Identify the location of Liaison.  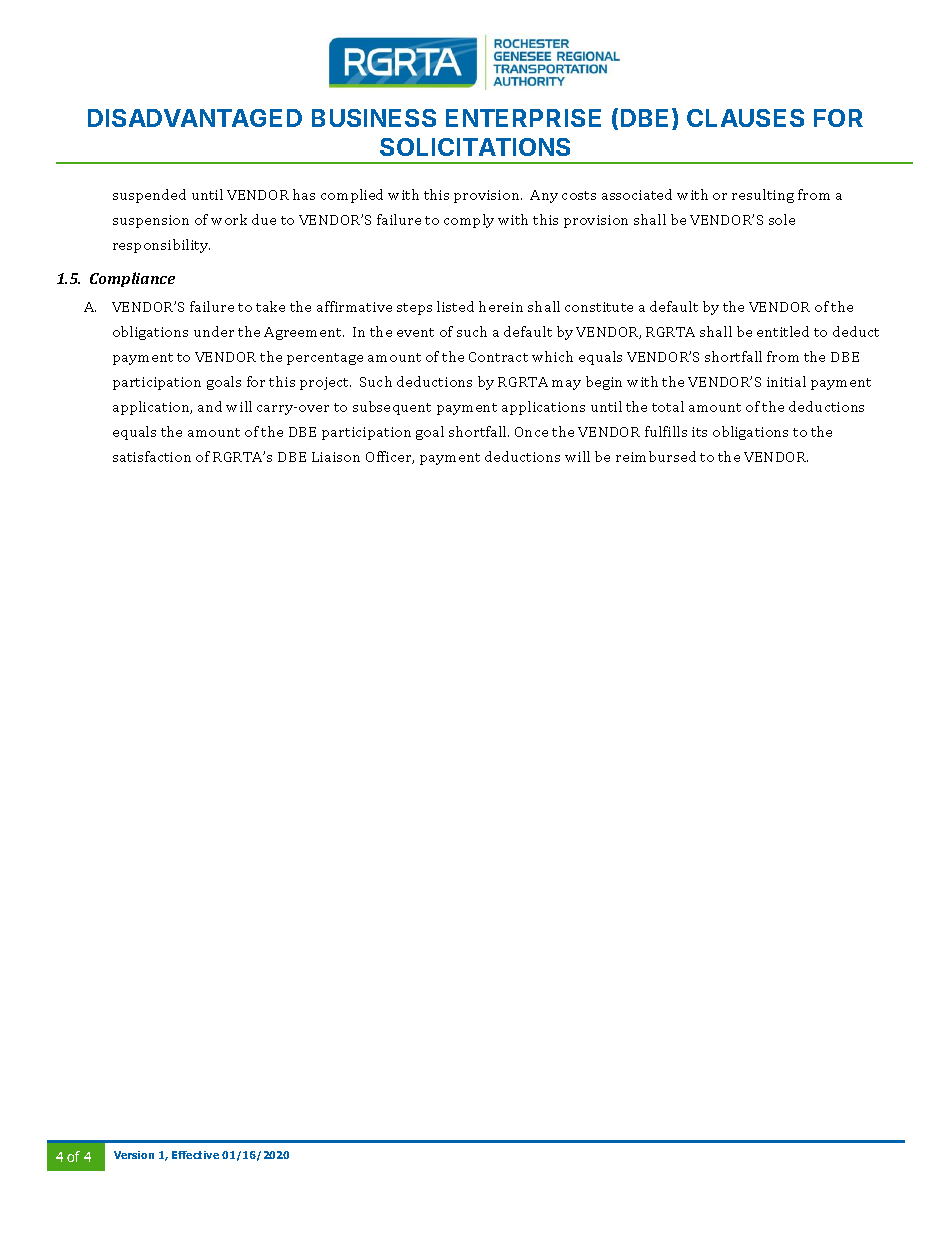
(336, 457).
